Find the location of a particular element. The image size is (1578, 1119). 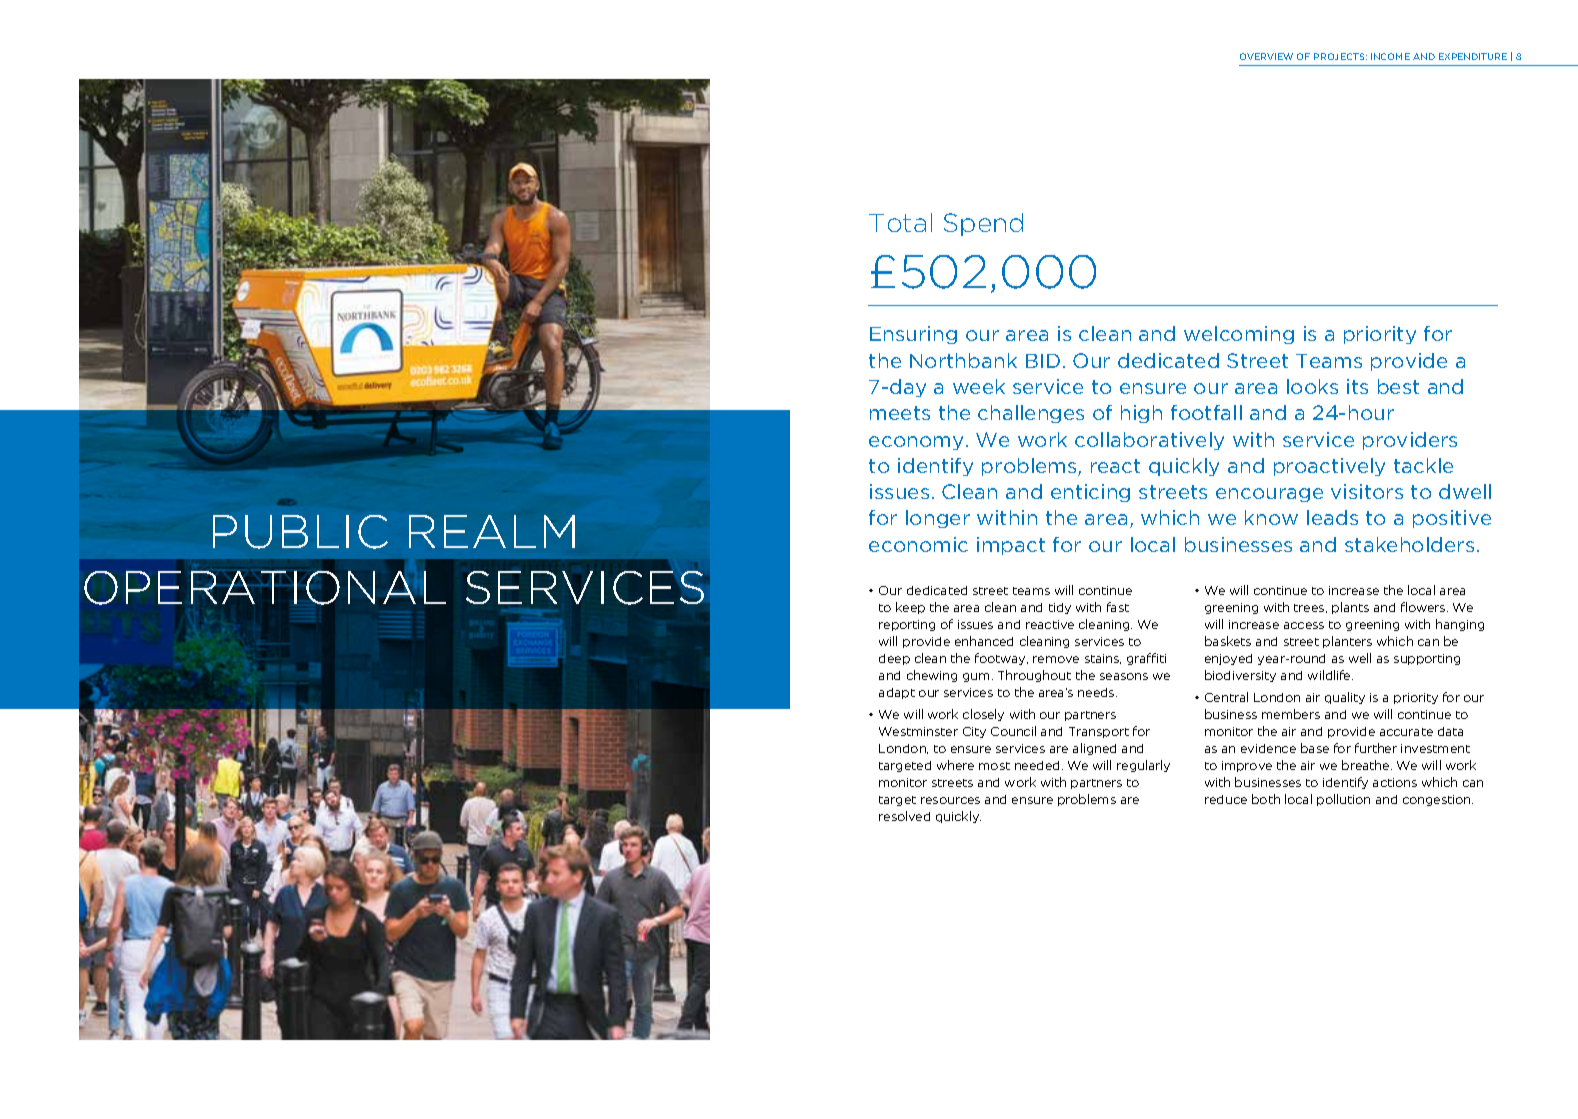

economic is located at coordinates (918, 544).
